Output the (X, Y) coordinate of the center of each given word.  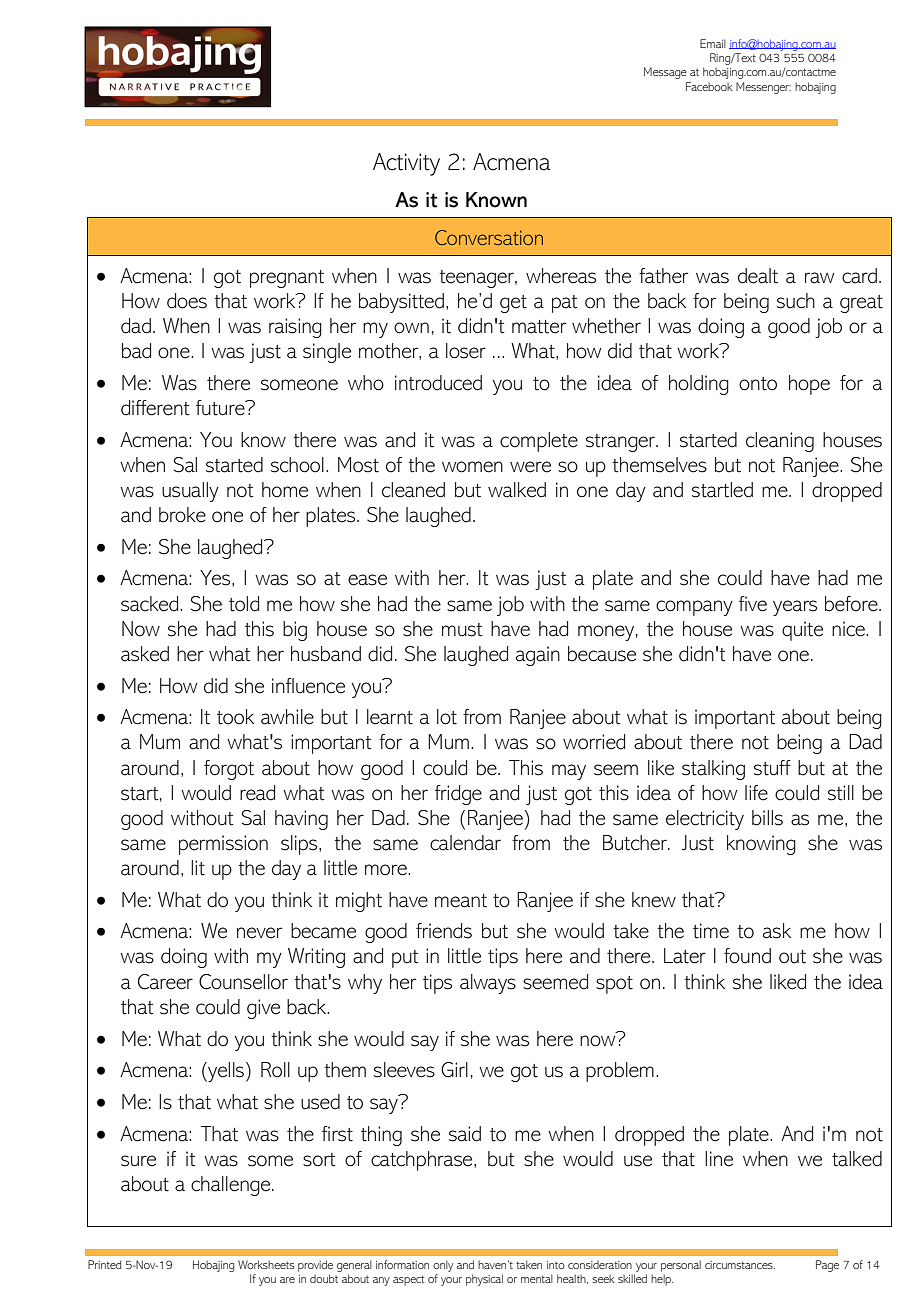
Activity (406, 164)
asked (145, 654)
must (462, 630)
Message (665, 73)
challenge (232, 1186)
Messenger (763, 88)
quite (802, 631)
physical (484, 1280)
